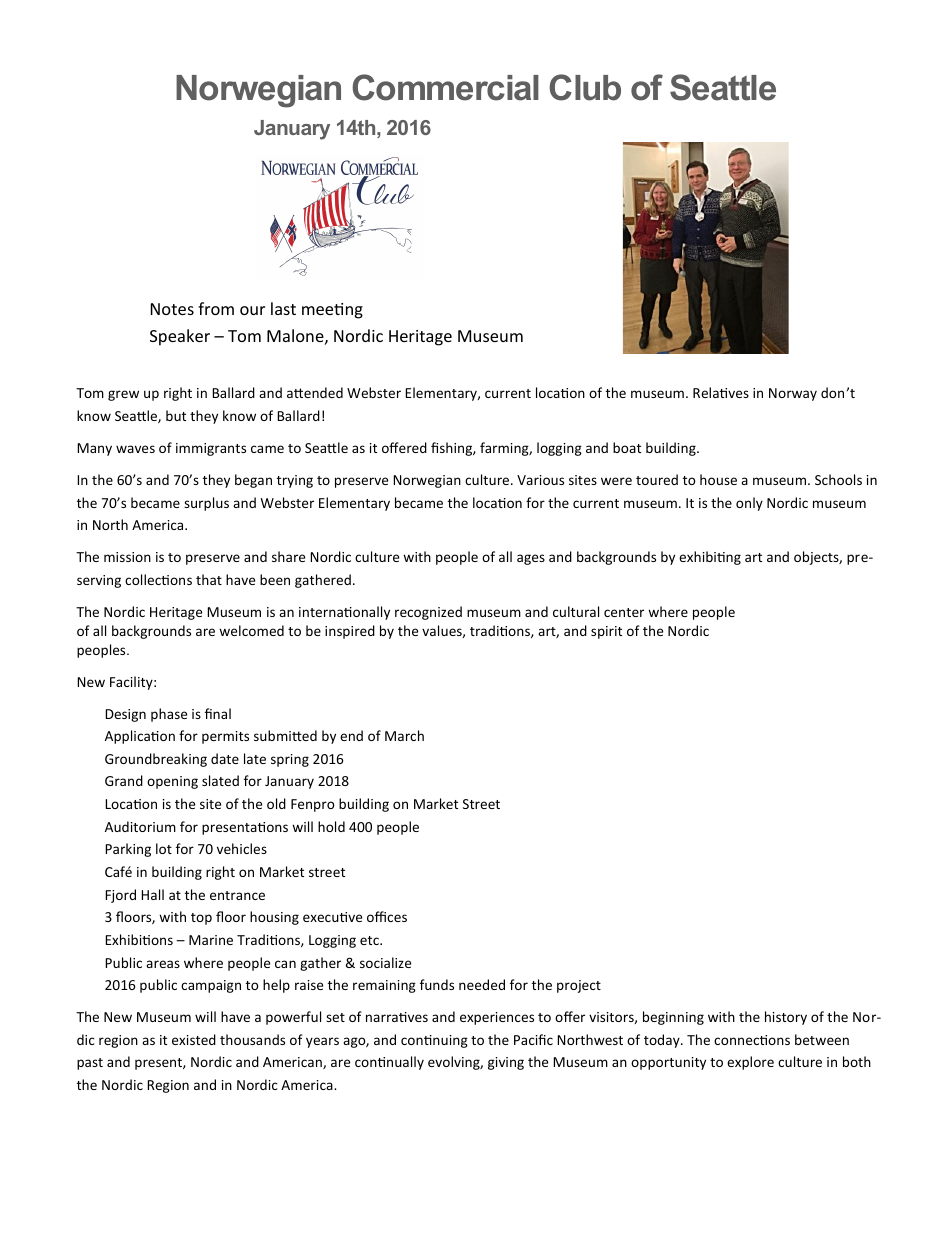 The width and height of the screenshot is (952, 1233). Describe the element at coordinates (194, 1039) in the screenshot. I see `existed` at that location.
